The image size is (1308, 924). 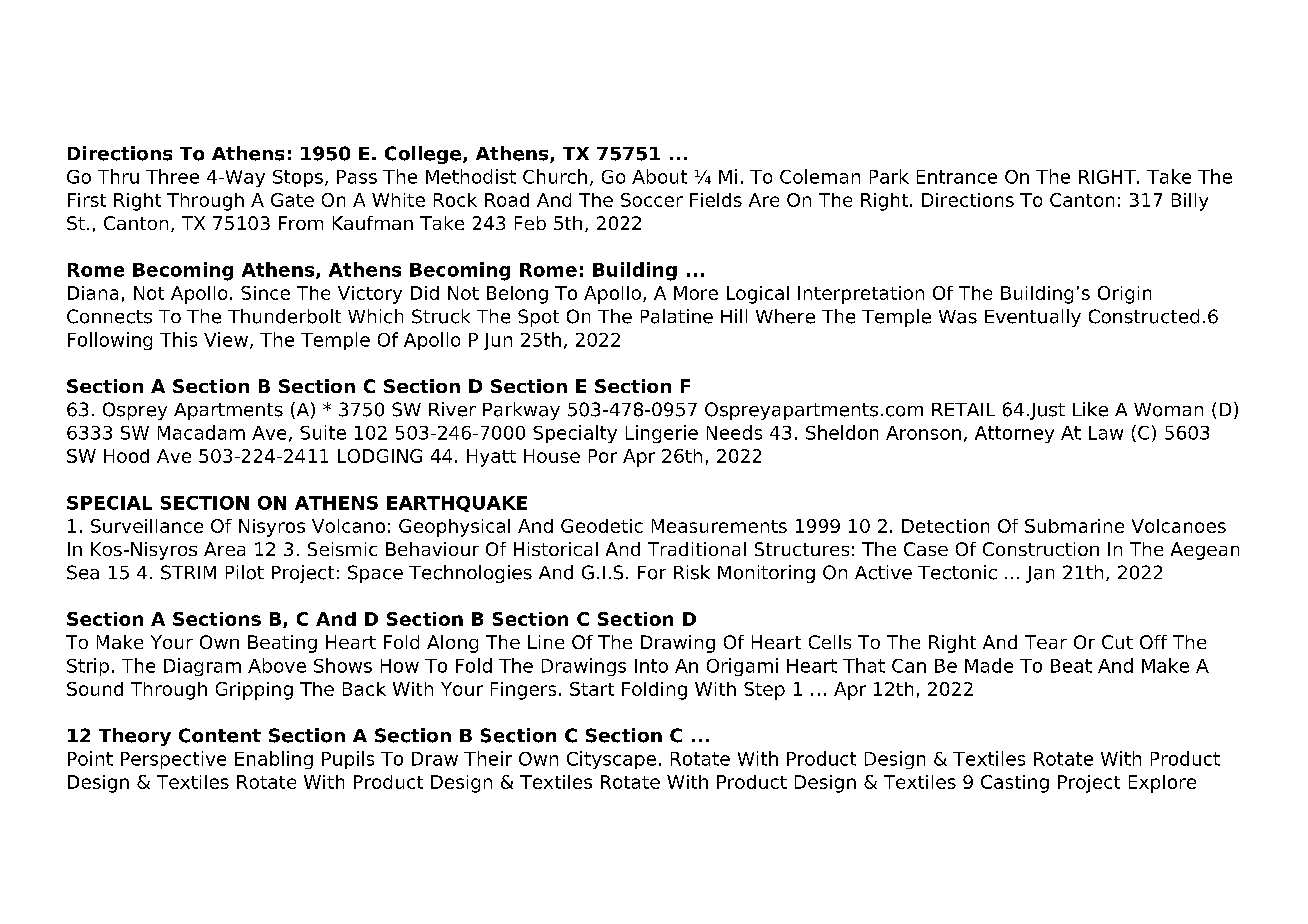 What do you see at coordinates (659, 176) in the screenshot?
I see `About` at bounding box center [659, 176].
